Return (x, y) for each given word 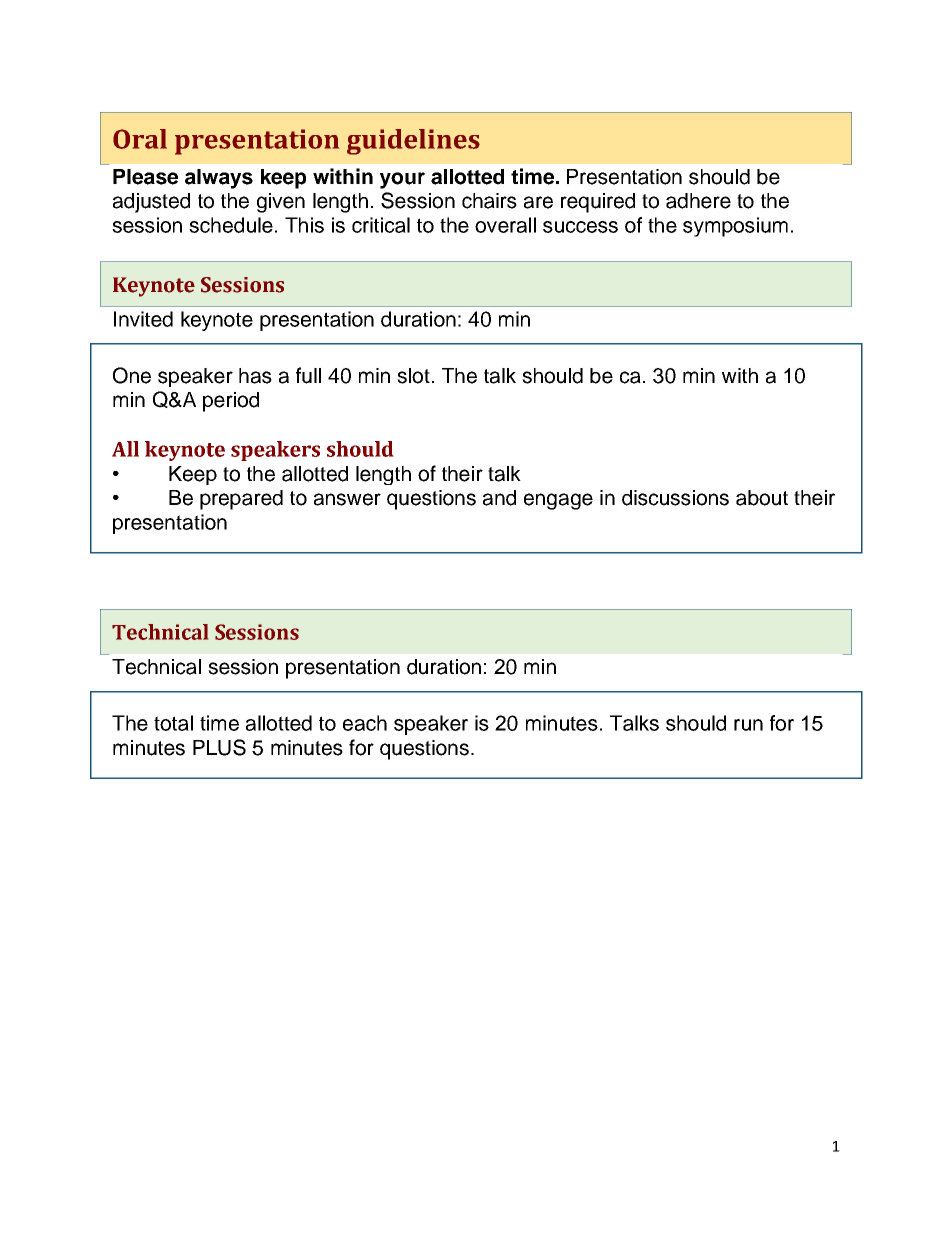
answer (347, 499)
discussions (675, 498)
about (762, 498)
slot (413, 376)
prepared (241, 500)
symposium (735, 227)
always (219, 179)
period (231, 402)
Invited (143, 319)
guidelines (413, 142)
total (173, 723)
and (499, 498)
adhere (698, 201)
